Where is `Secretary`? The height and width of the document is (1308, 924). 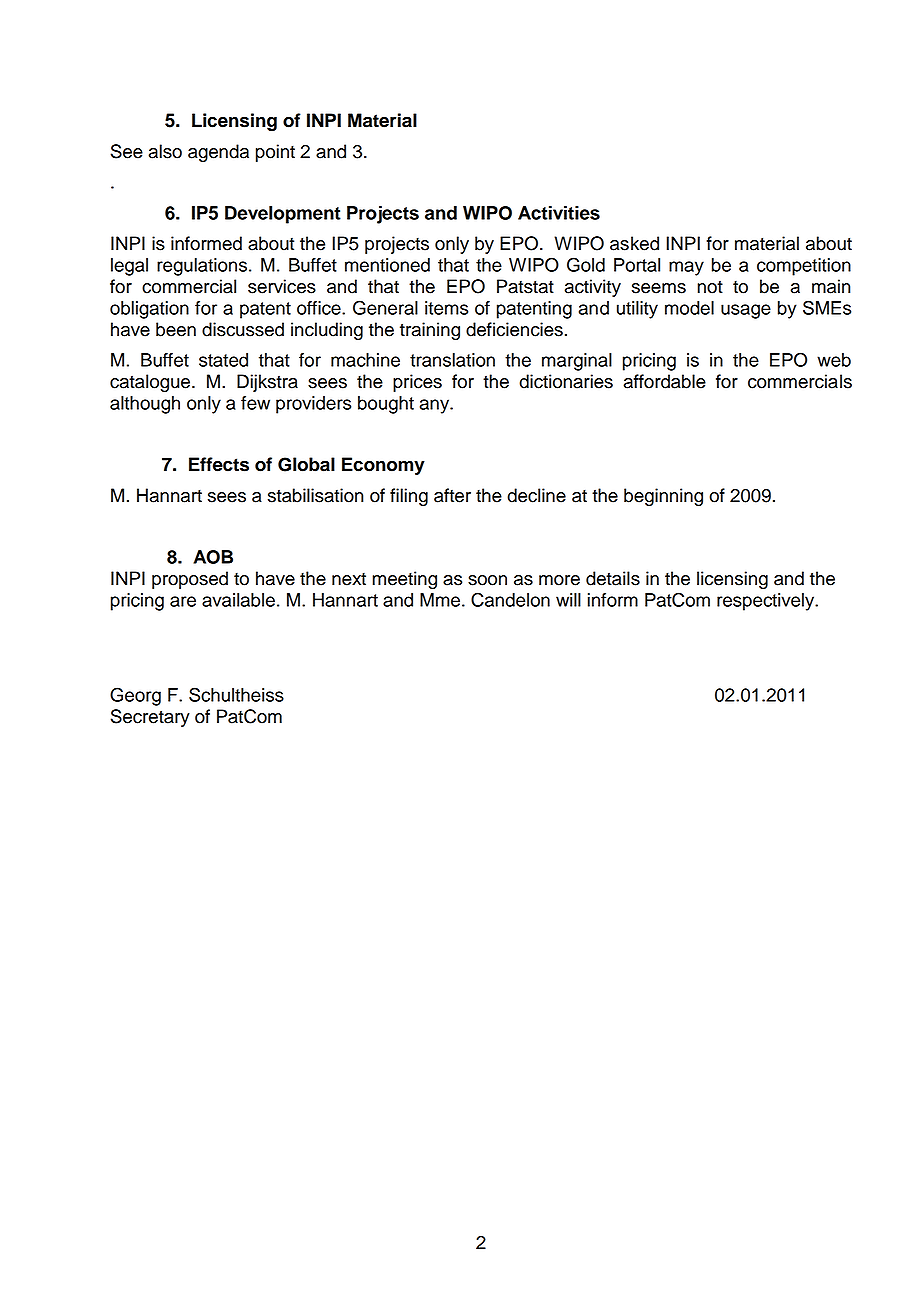
Secretary is located at coordinates (150, 718).
